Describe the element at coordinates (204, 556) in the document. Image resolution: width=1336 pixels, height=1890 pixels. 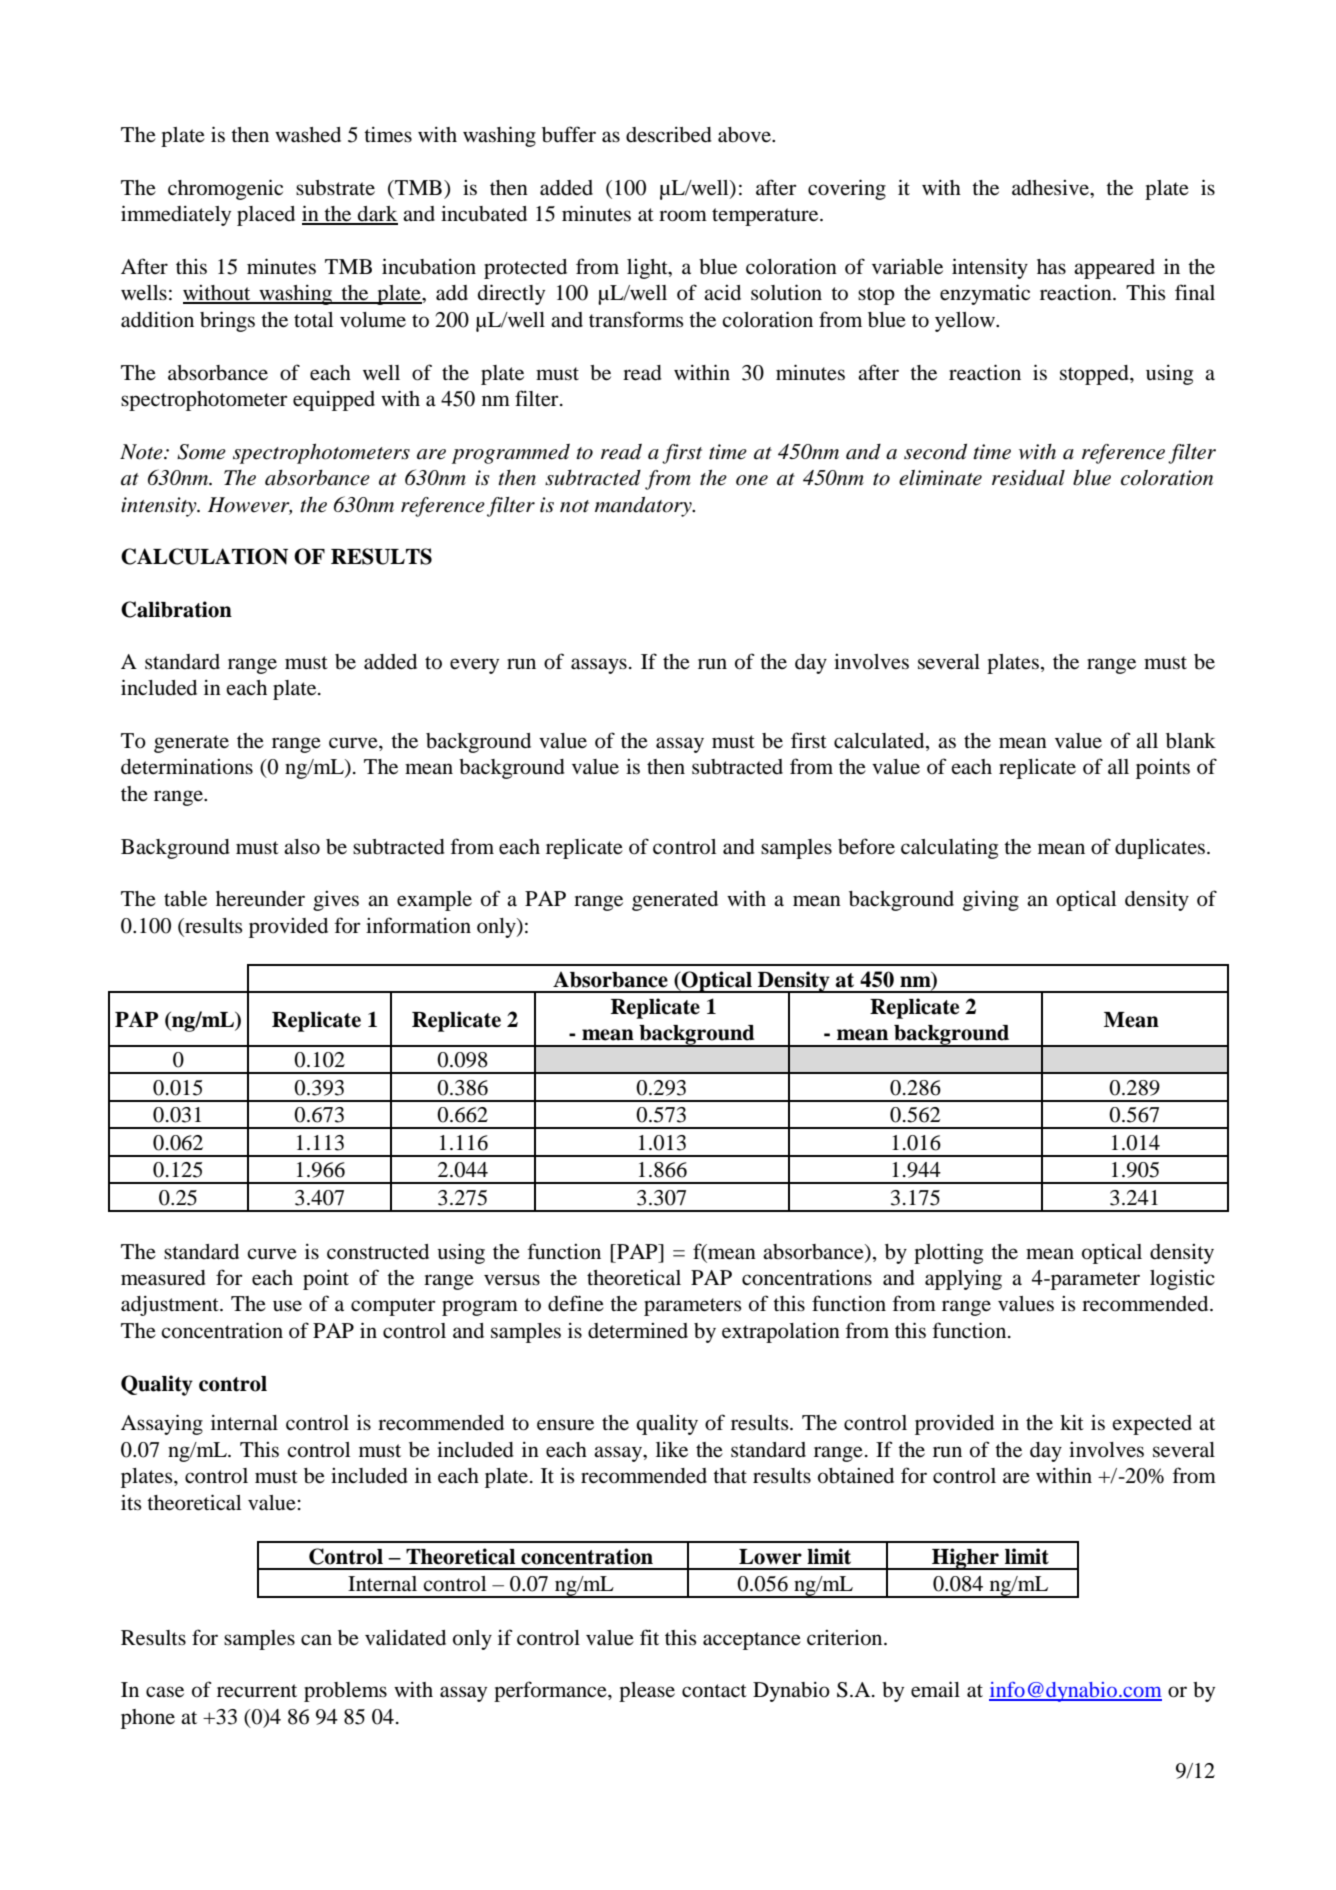
I see `CALCULATION` at that location.
